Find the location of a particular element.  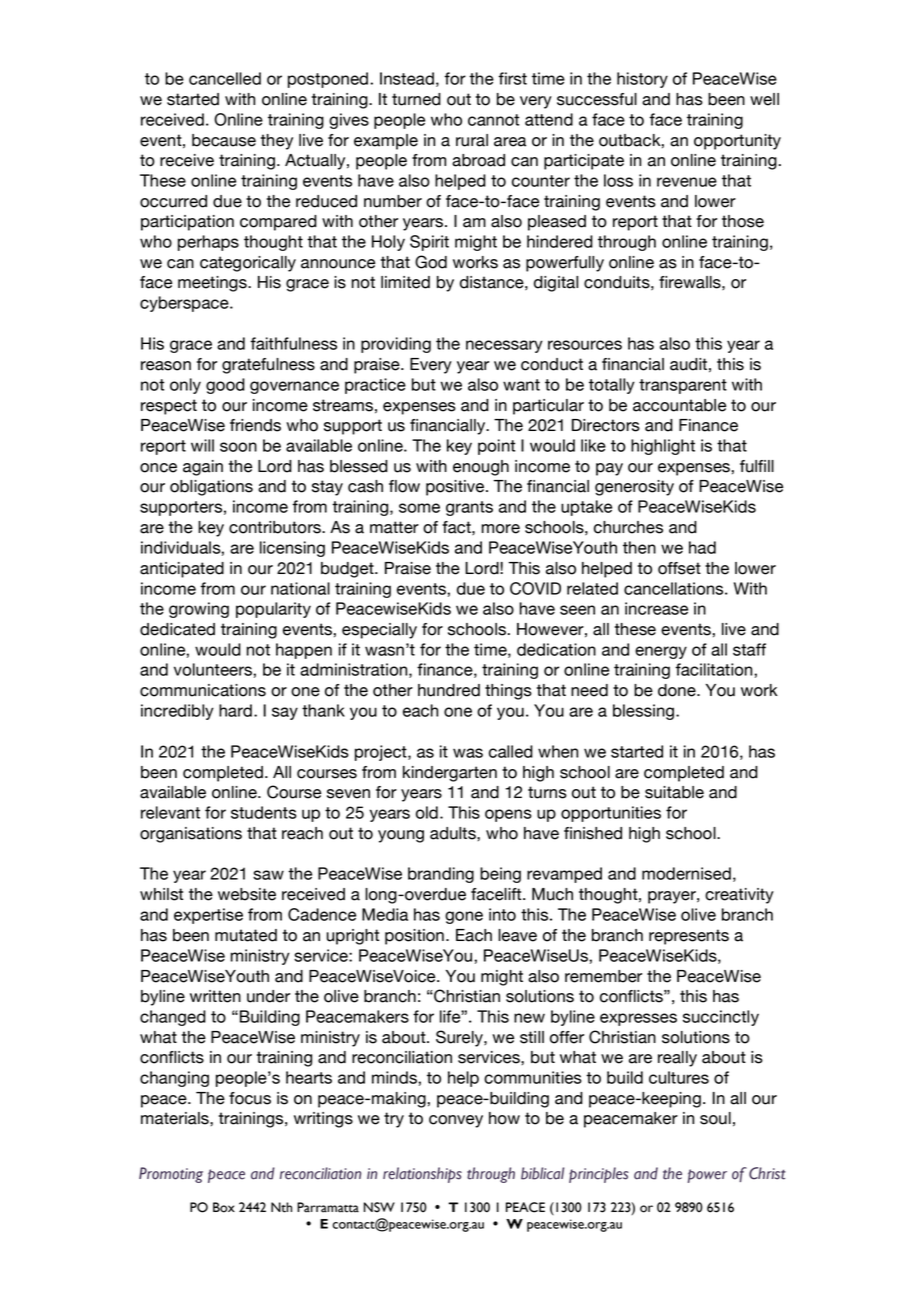

volunteers is located at coordinates (214, 669).
